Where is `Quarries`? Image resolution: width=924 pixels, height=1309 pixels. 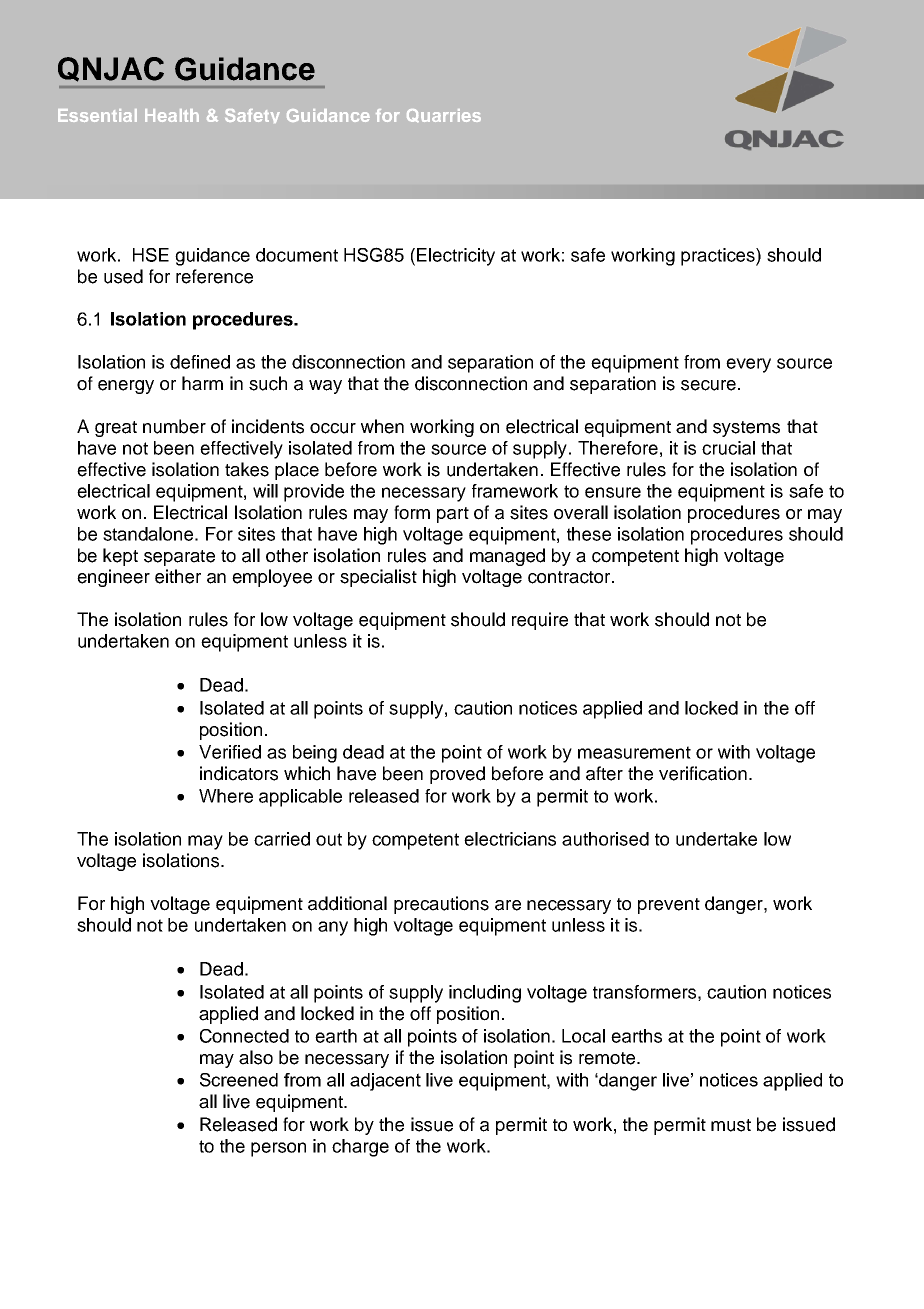 Quarries is located at coordinates (444, 115).
